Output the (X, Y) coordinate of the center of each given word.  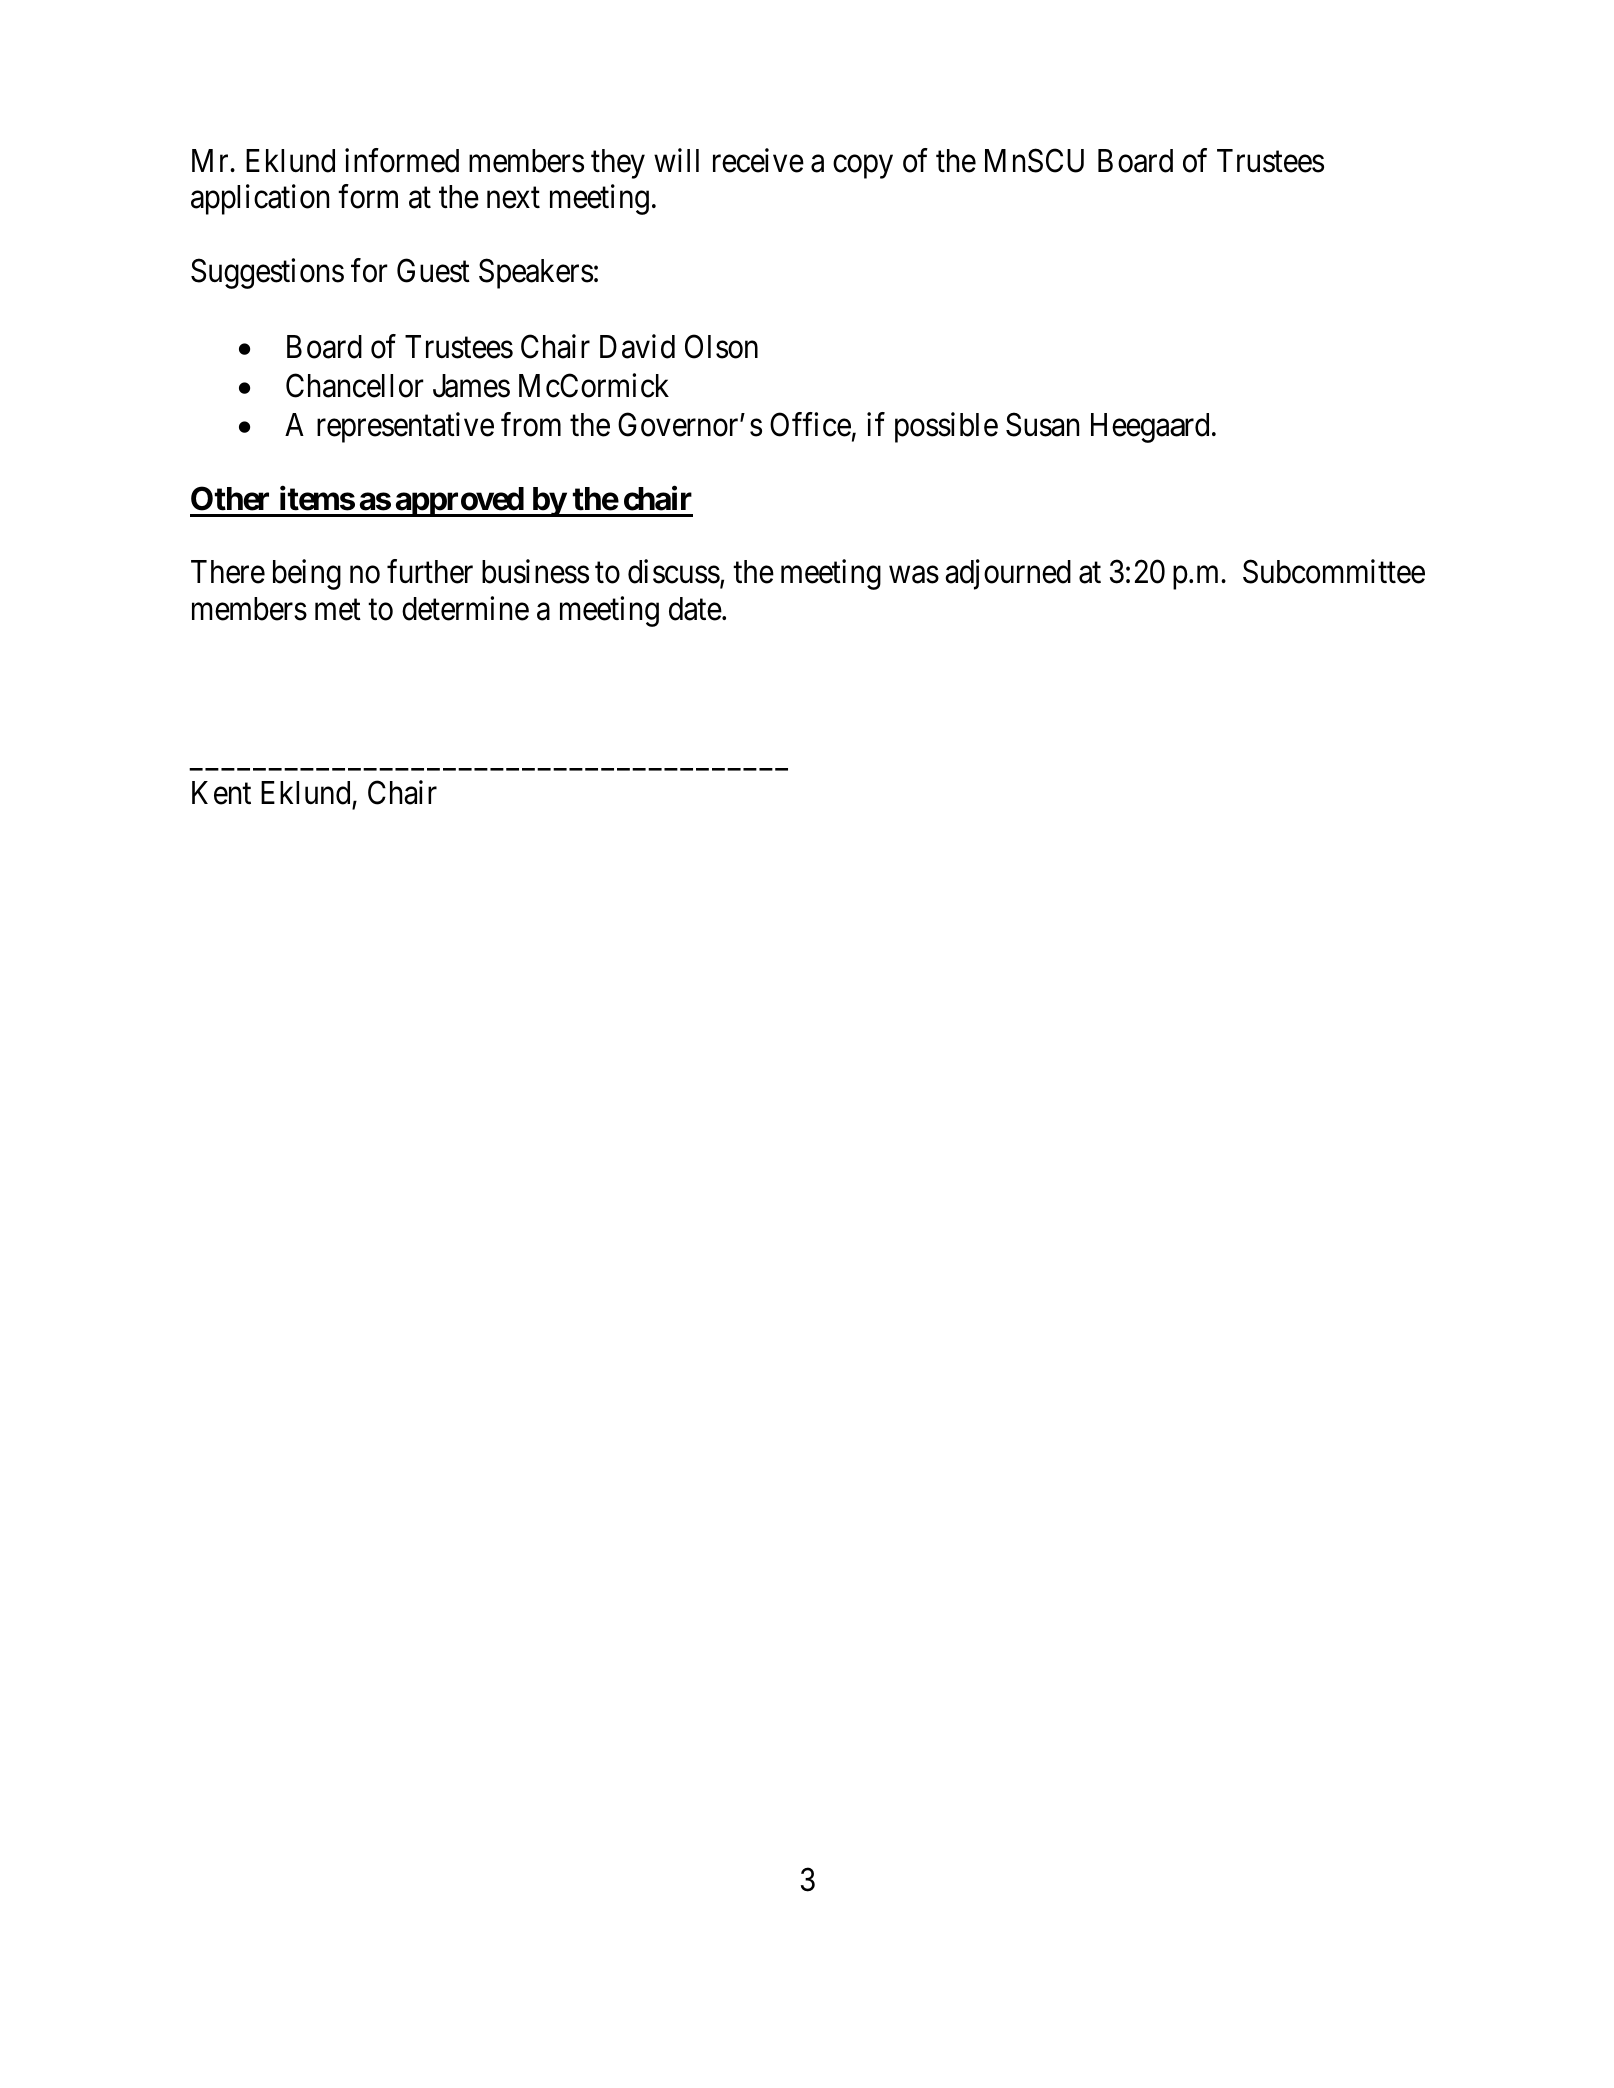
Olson (721, 346)
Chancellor (355, 385)
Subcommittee (1334, 572)
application (260, 200)
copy (863, 167)
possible (946, 427)
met (338, 610)
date (695, 609)
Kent (221, 793)
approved (459, 502)
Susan (1042, 424)
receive (758, 160)
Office (810, 424)
